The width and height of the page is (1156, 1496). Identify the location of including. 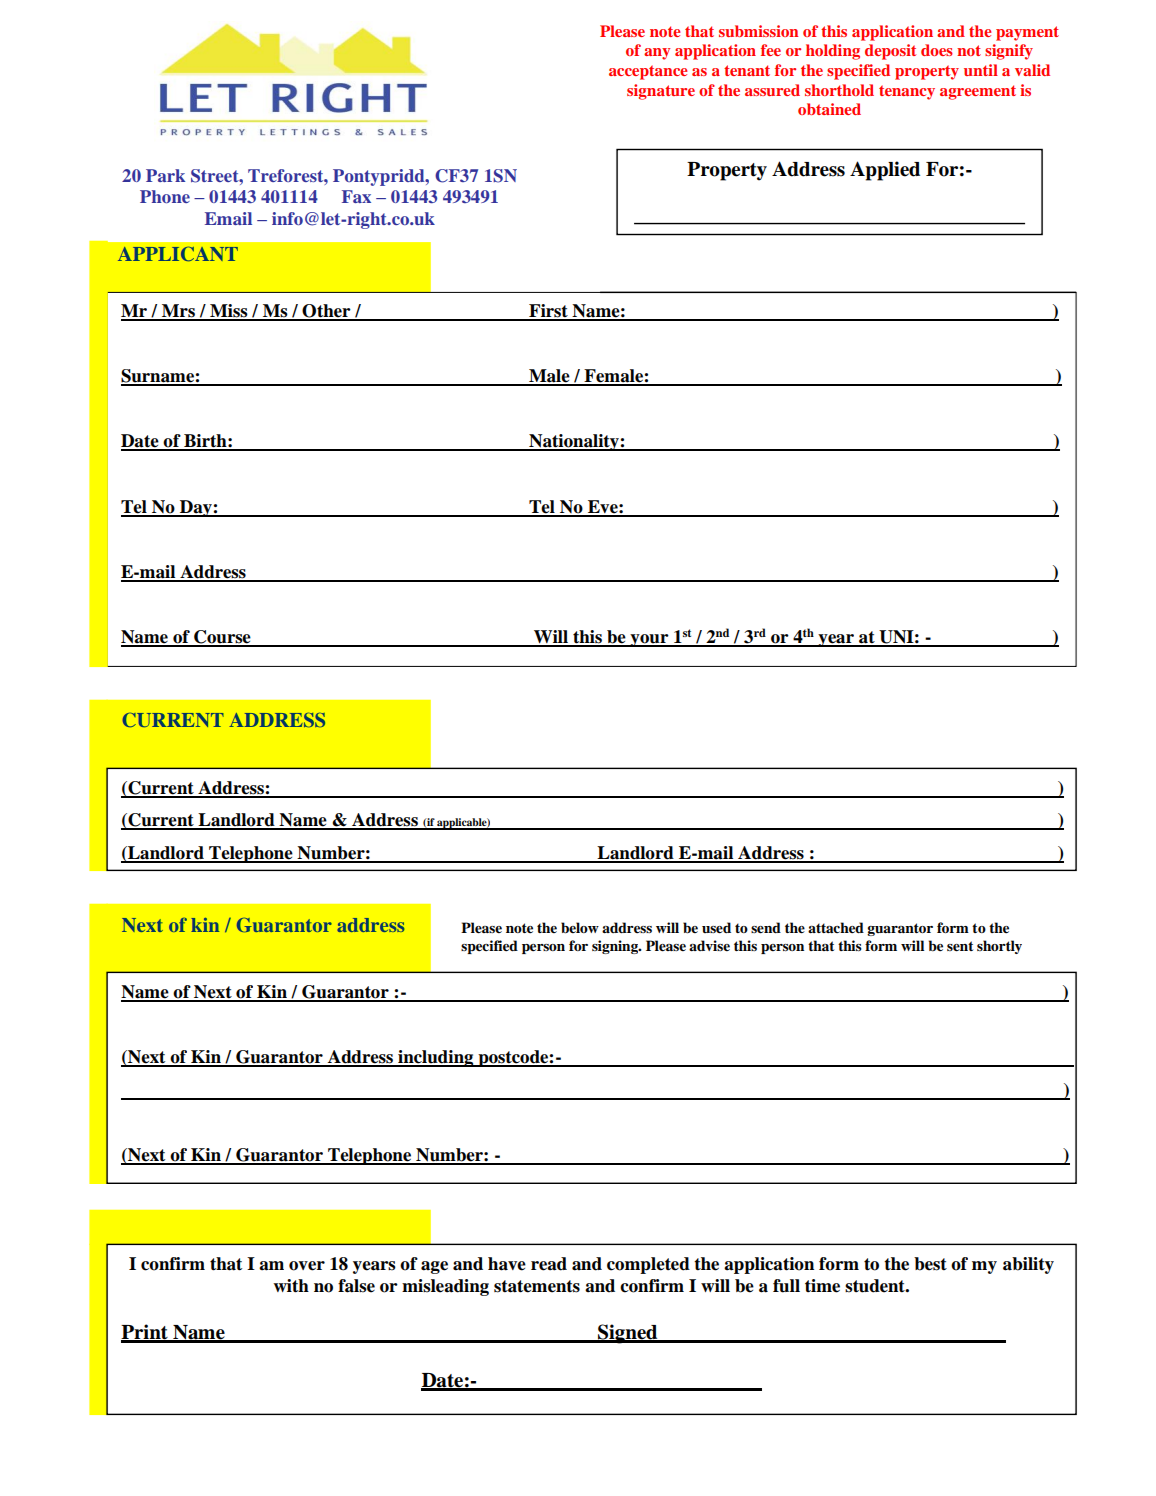
(436, 1058).
